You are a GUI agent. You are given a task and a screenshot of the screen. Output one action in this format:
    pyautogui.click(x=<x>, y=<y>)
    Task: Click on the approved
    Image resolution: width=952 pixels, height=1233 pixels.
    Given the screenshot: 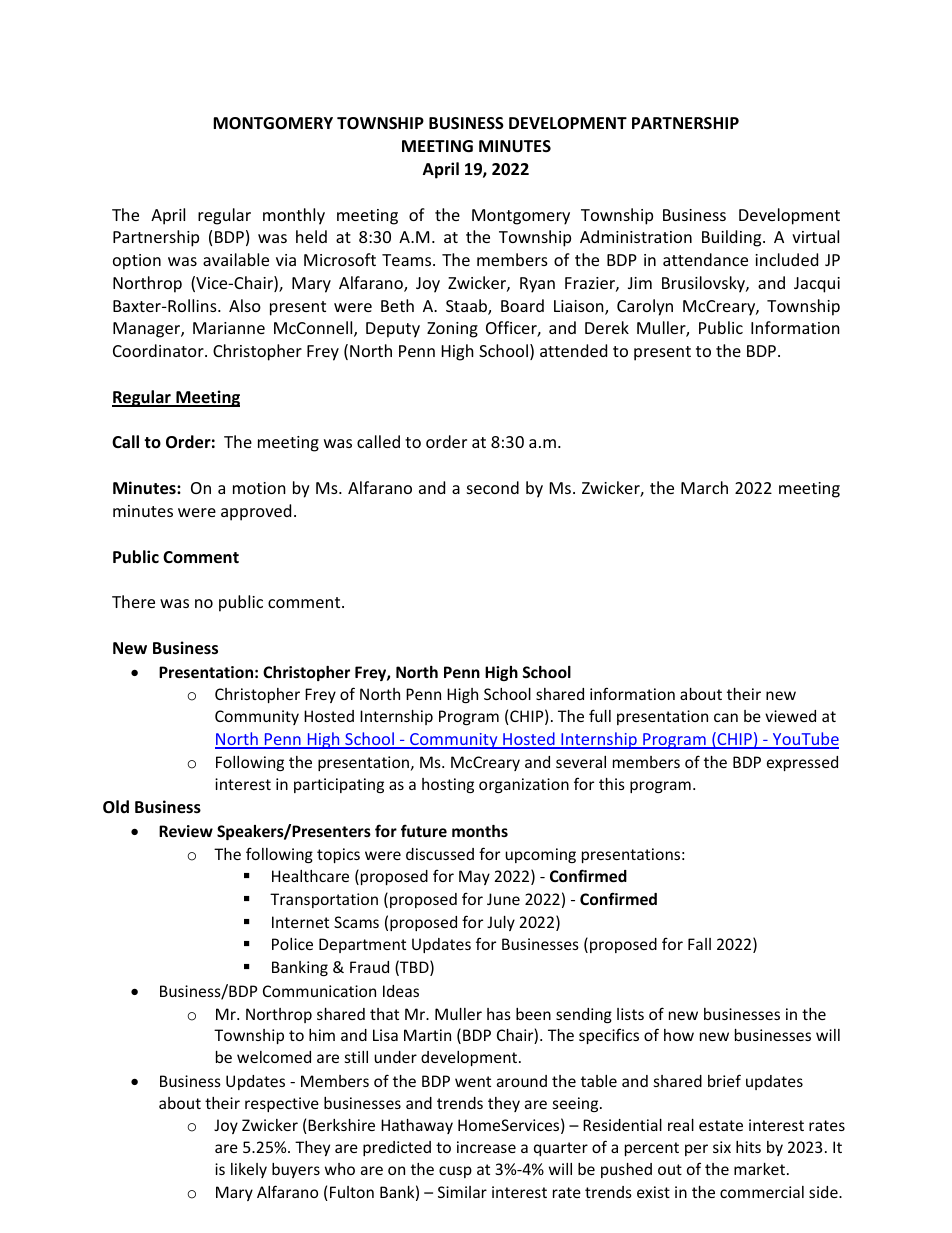 What is the action you would take?
    pyautogui.click(x=256, y=512)
